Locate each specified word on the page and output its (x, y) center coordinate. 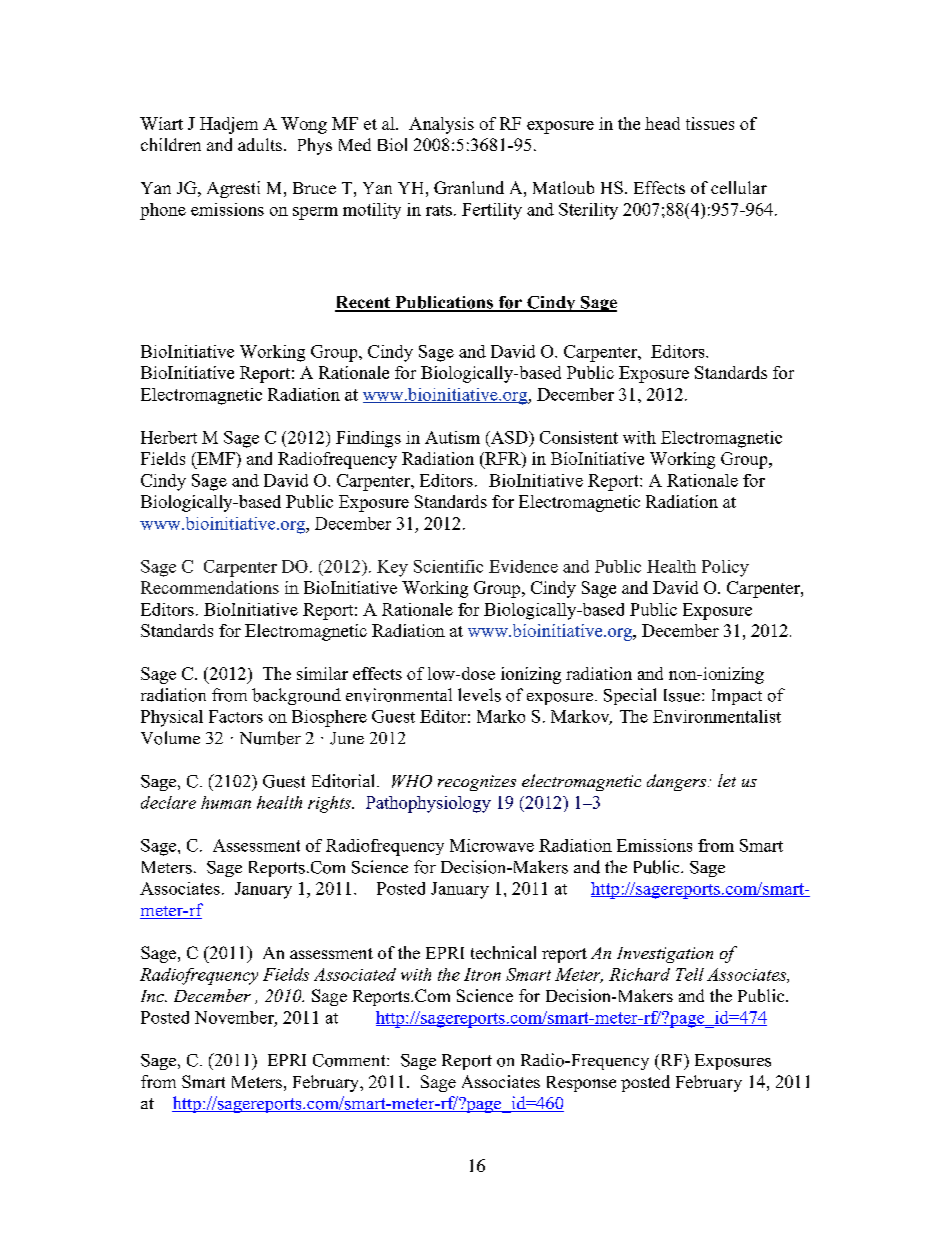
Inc (153, 996)
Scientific (448, 566)
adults (260, 144)
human (226, 802)
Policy (725, 568)
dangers (676, 782)
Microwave (492, 845)
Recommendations (210, 587)
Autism (452, 437)
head (662, 123)
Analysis (441, 125)
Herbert (169, 437)
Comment (350, 1060)
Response (581, 1084)
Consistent (579, 437)
